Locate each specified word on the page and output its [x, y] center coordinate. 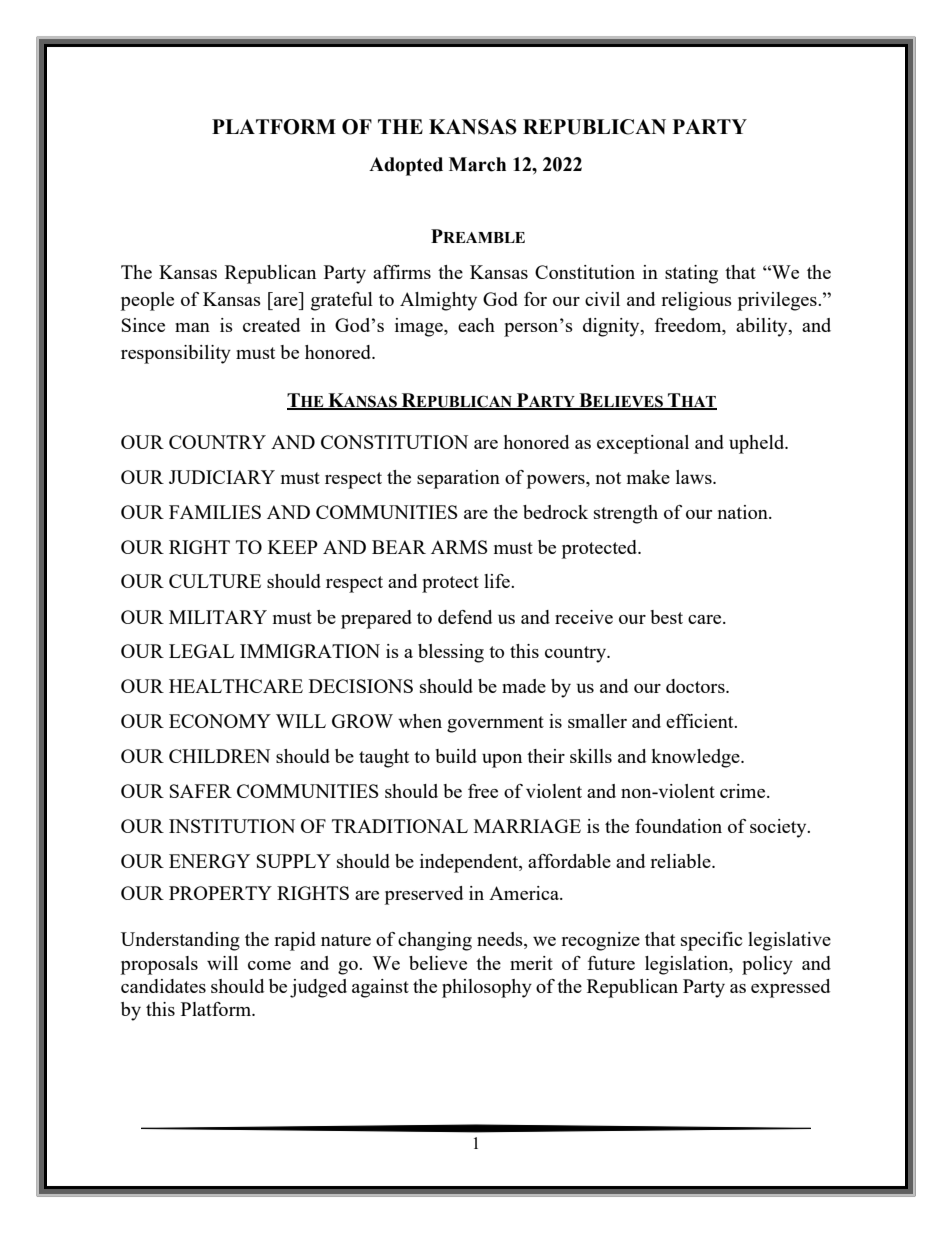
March [477, 164]
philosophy [487, 988]
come [269, 965]
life [498, 581]
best [666, 617]
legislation [688, 965]
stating [691, 274]
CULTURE [215, 581]
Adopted [406, 166]
